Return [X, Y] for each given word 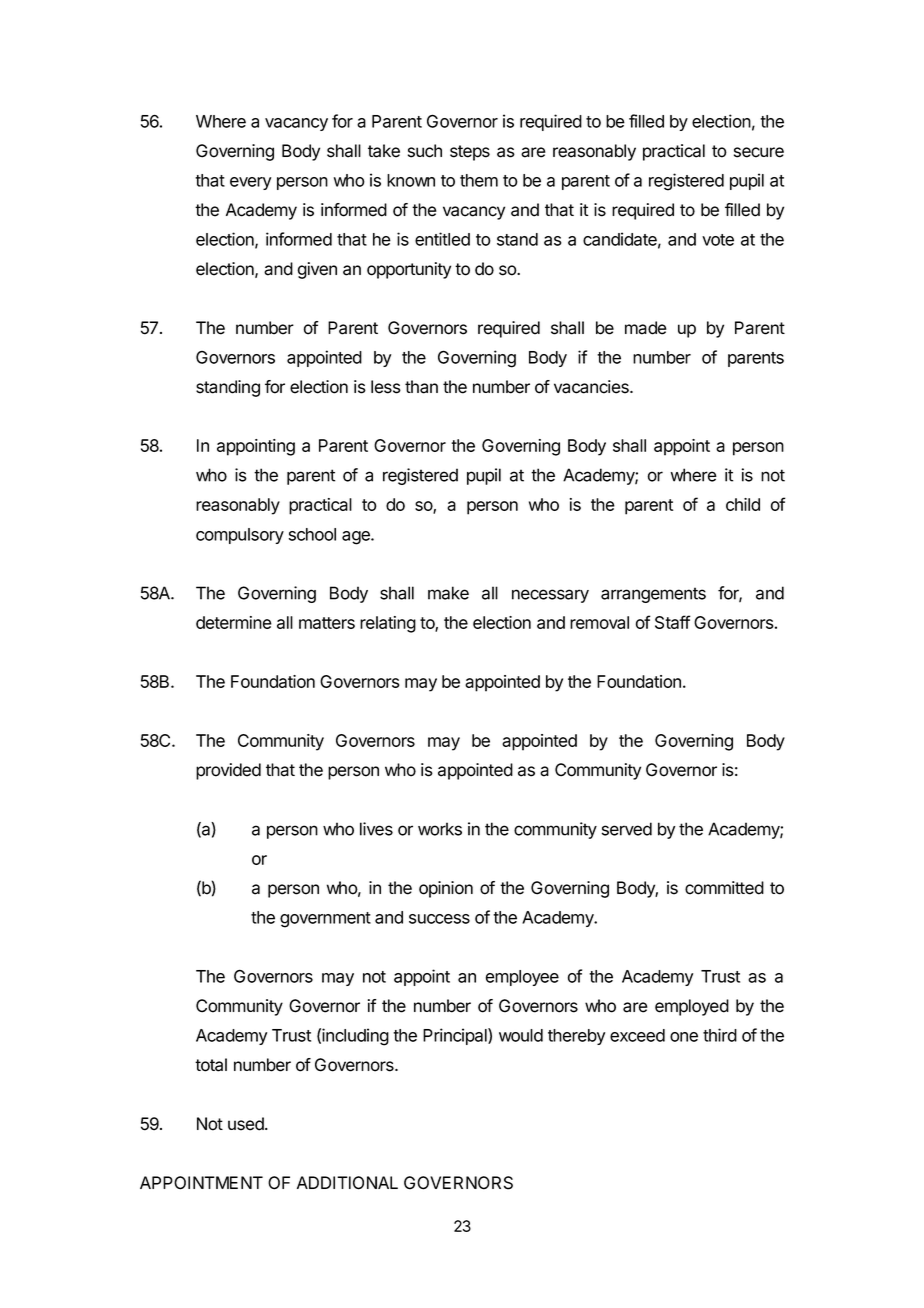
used [247, 1124]
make [448, 593]
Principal [456, 1036]
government [325, 920]
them [479, 180]
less [386, 387]
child [743, 504]
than [421, 387]
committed [724, 888]
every [250, 183]
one [684, 1037]
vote [718, 240]
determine [234, 622]
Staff [672, 622]
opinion [446, 889]
